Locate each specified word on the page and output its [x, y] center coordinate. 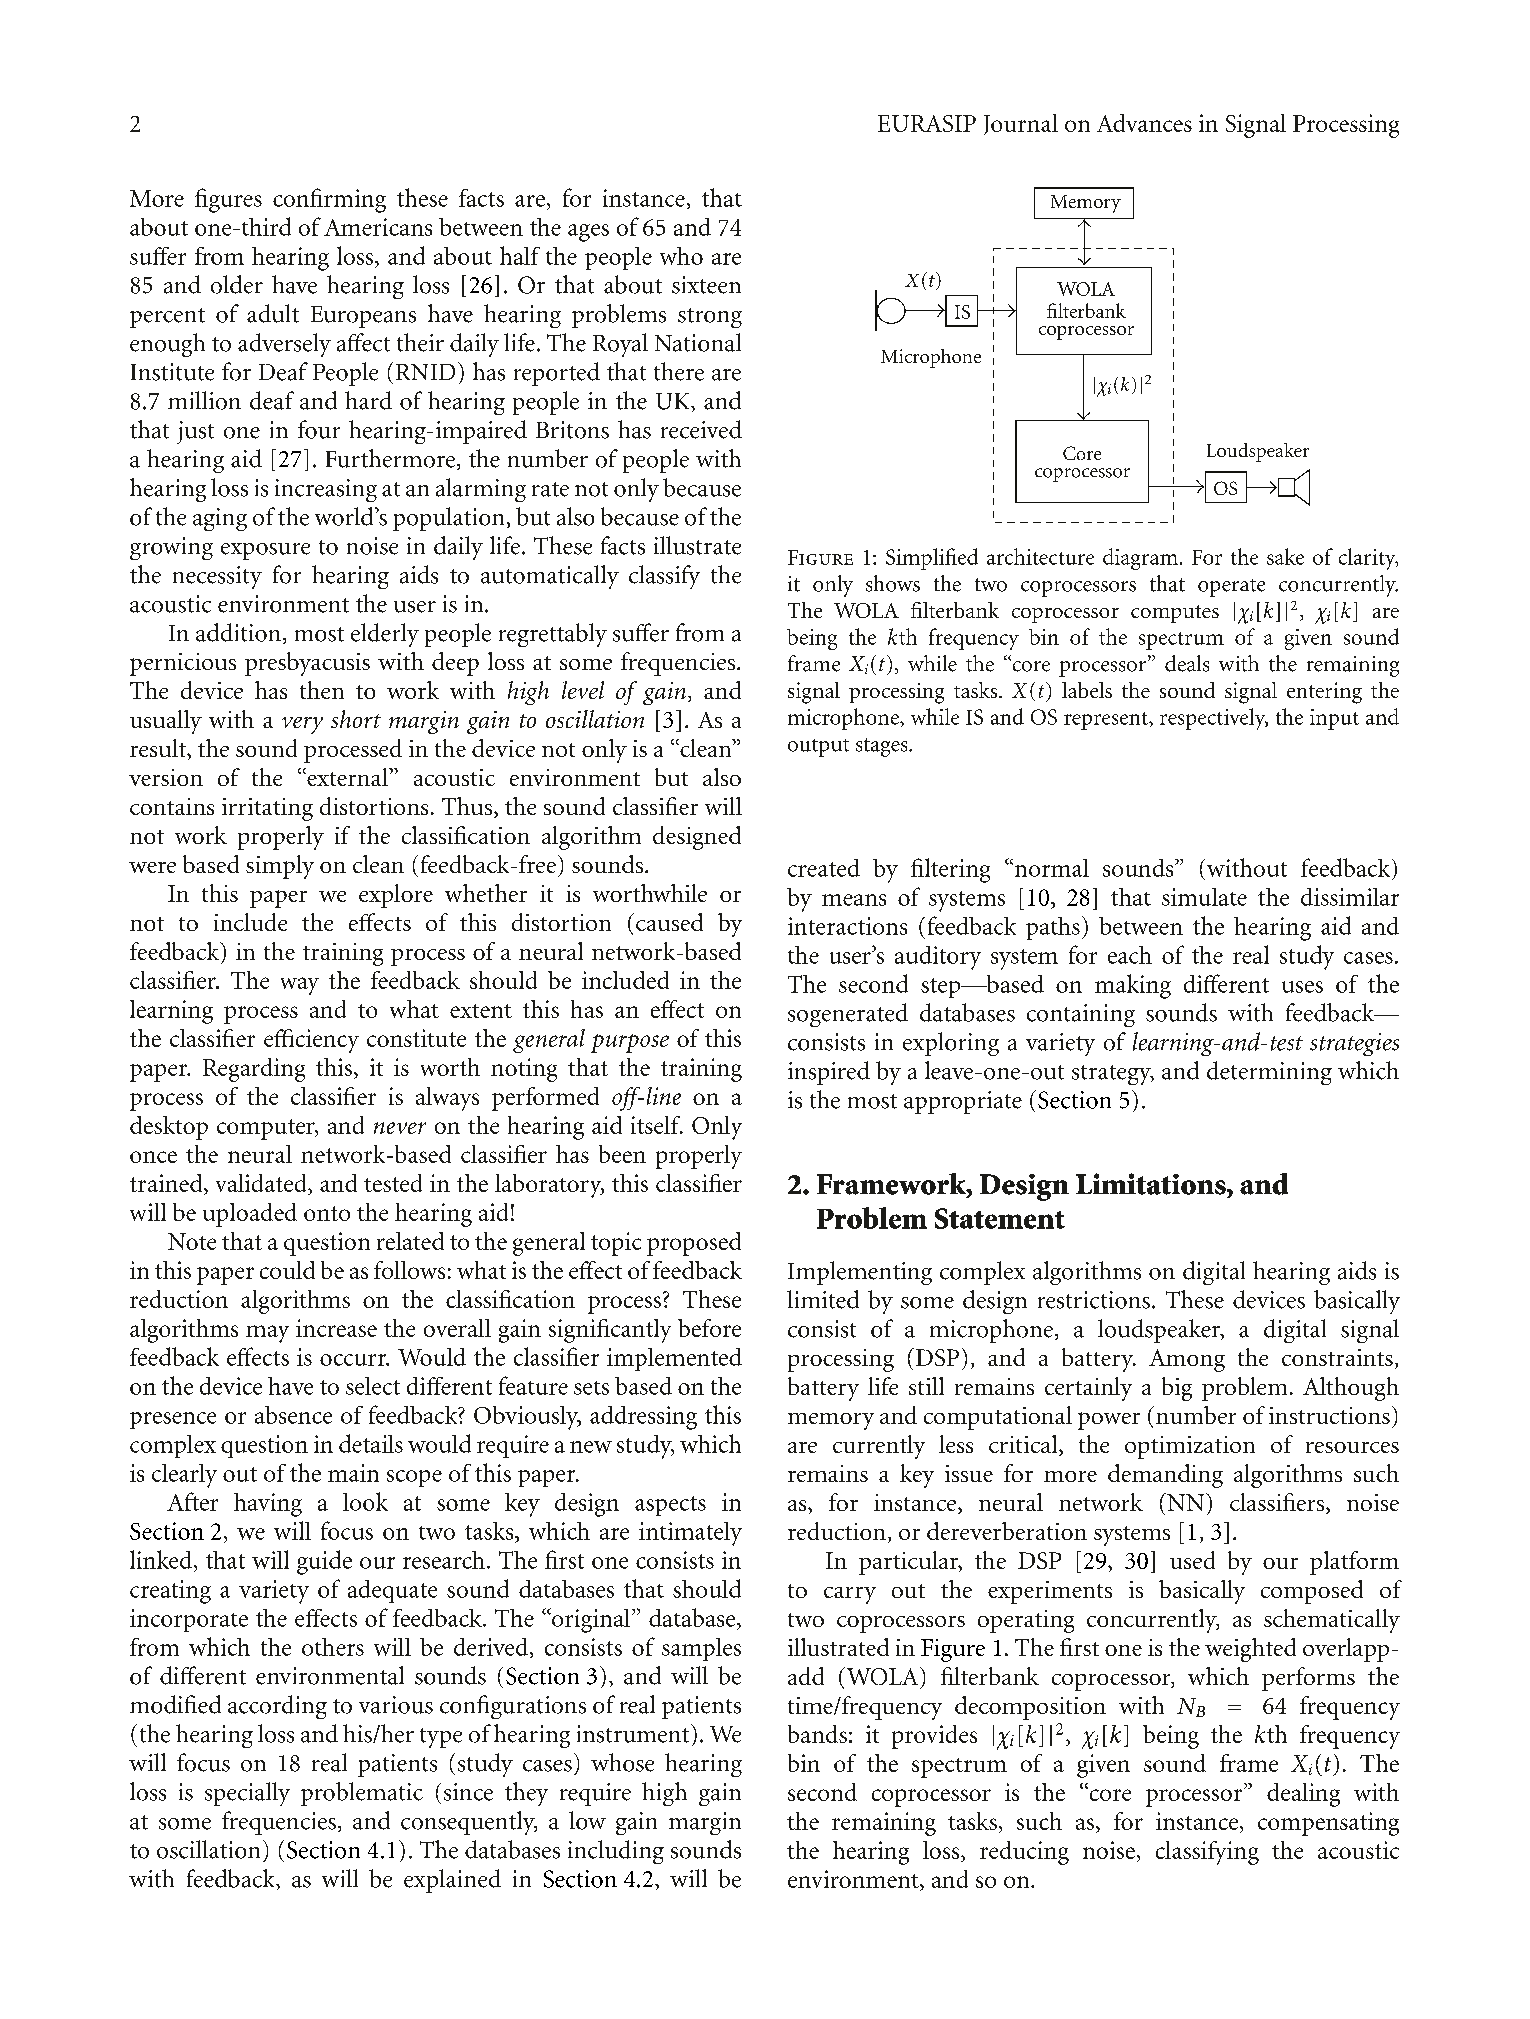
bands [817, 1734]
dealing [1303, 1795]
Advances [1144, 123]
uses [1302, 987]
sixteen [706, 285]
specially [247, 1794]
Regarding [254, 1070]
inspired [829, 1073]
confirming [329, 200]
